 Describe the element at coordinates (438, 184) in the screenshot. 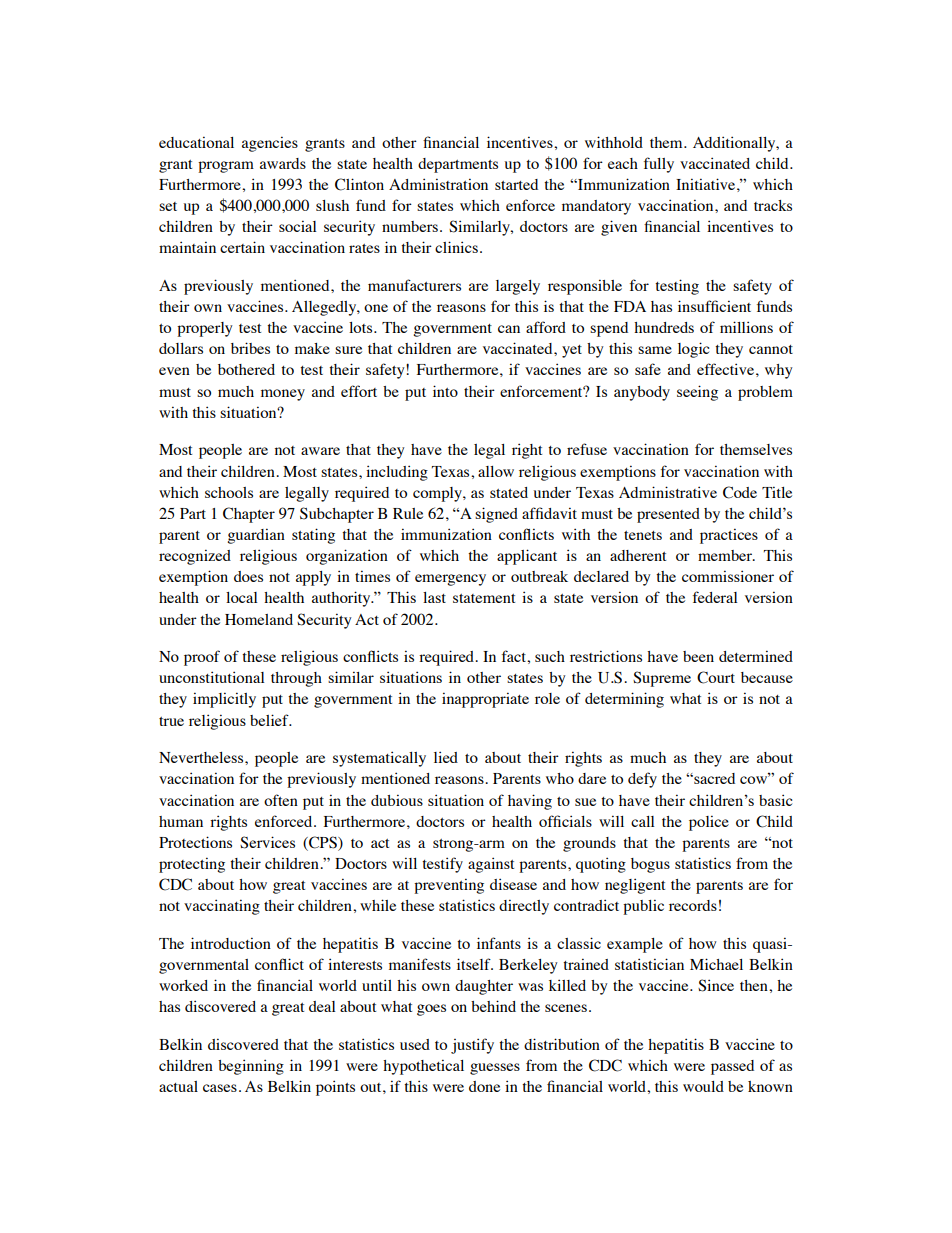

I see `Administration` at that location.
